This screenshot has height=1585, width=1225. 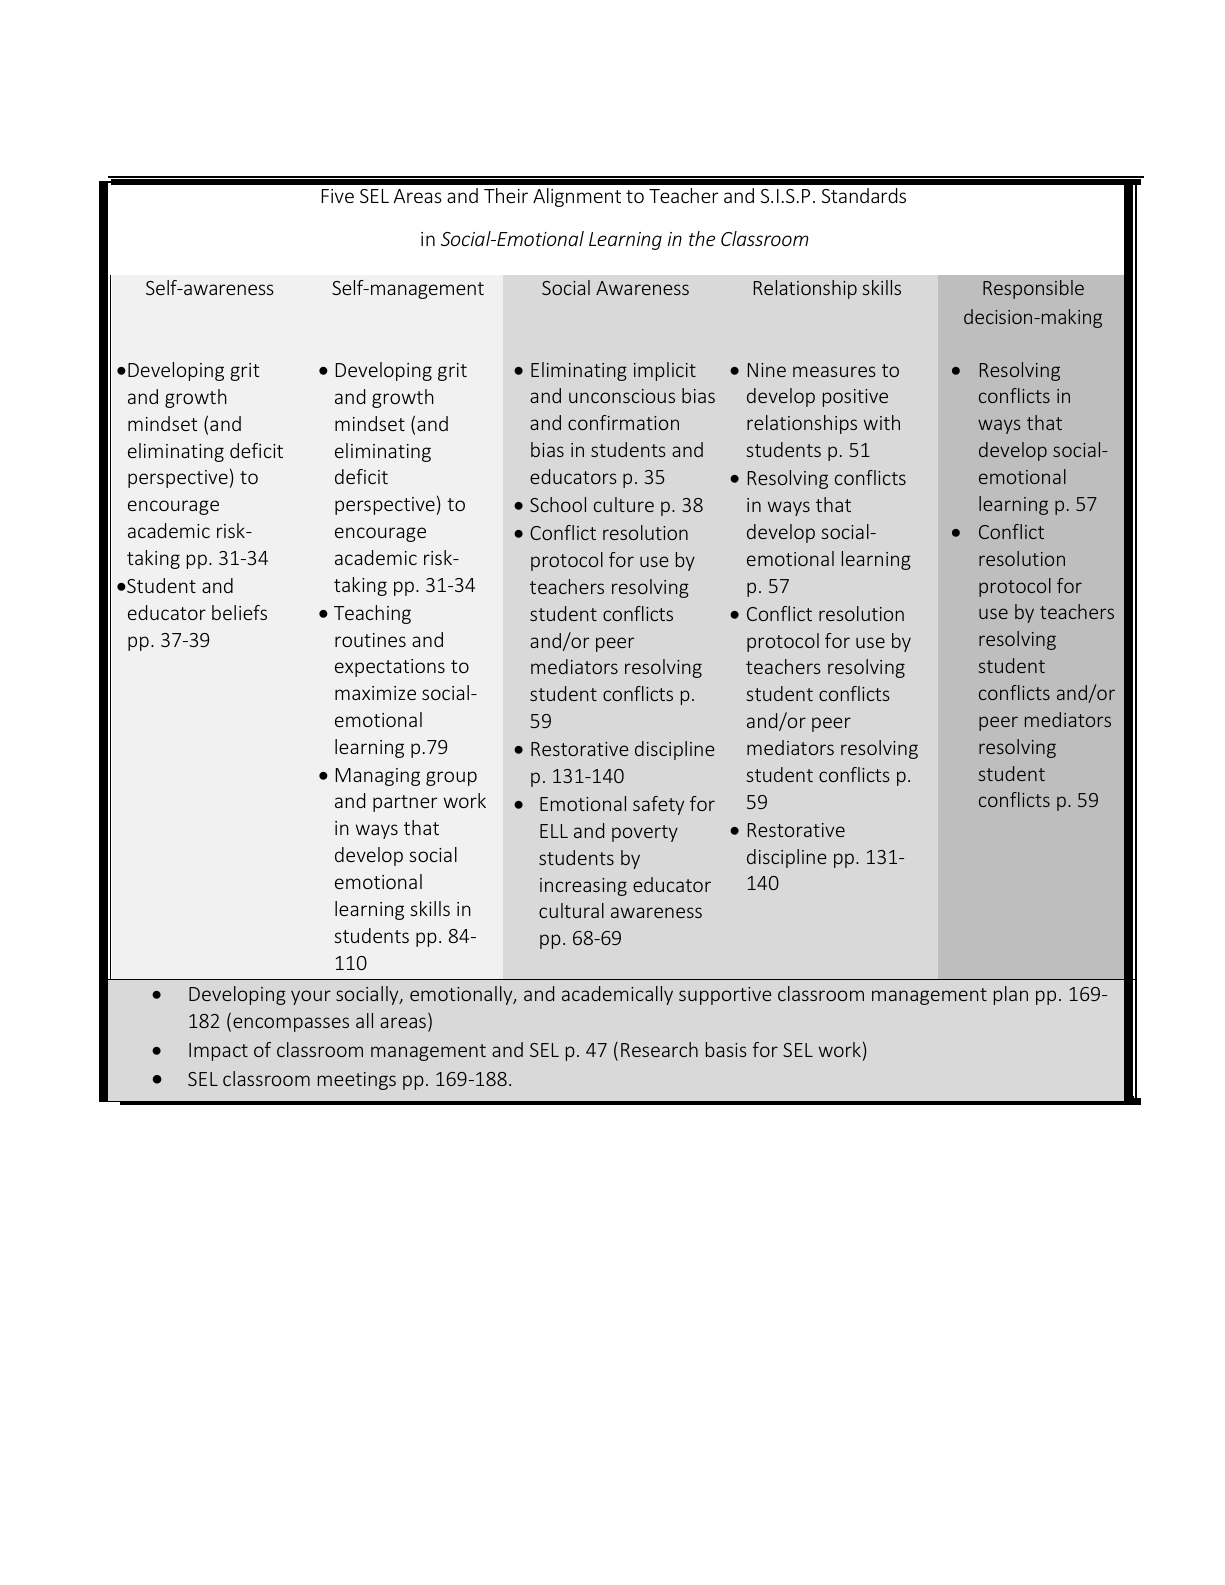 I want to click on plan, so click(x=1011, y=995).
